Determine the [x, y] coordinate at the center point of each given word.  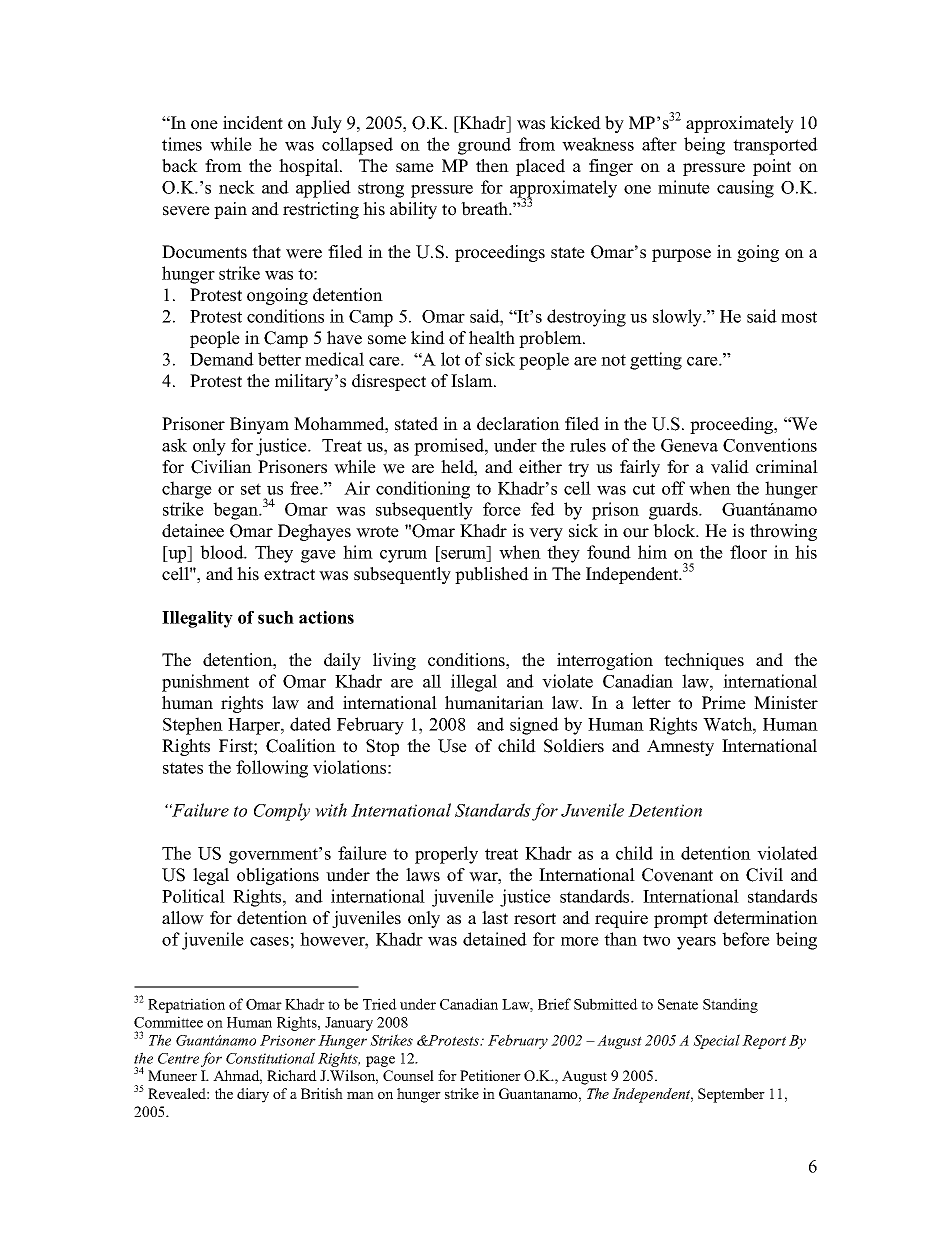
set [251, 489]
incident [253, 123]
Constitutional [270, 1058]
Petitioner [490, 1075]
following [272, 769]
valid [730, 467]
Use [452, 746]
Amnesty [680, 747]
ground [484, 146]
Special [716, 1041]
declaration [518, 424]
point [772, 167]
